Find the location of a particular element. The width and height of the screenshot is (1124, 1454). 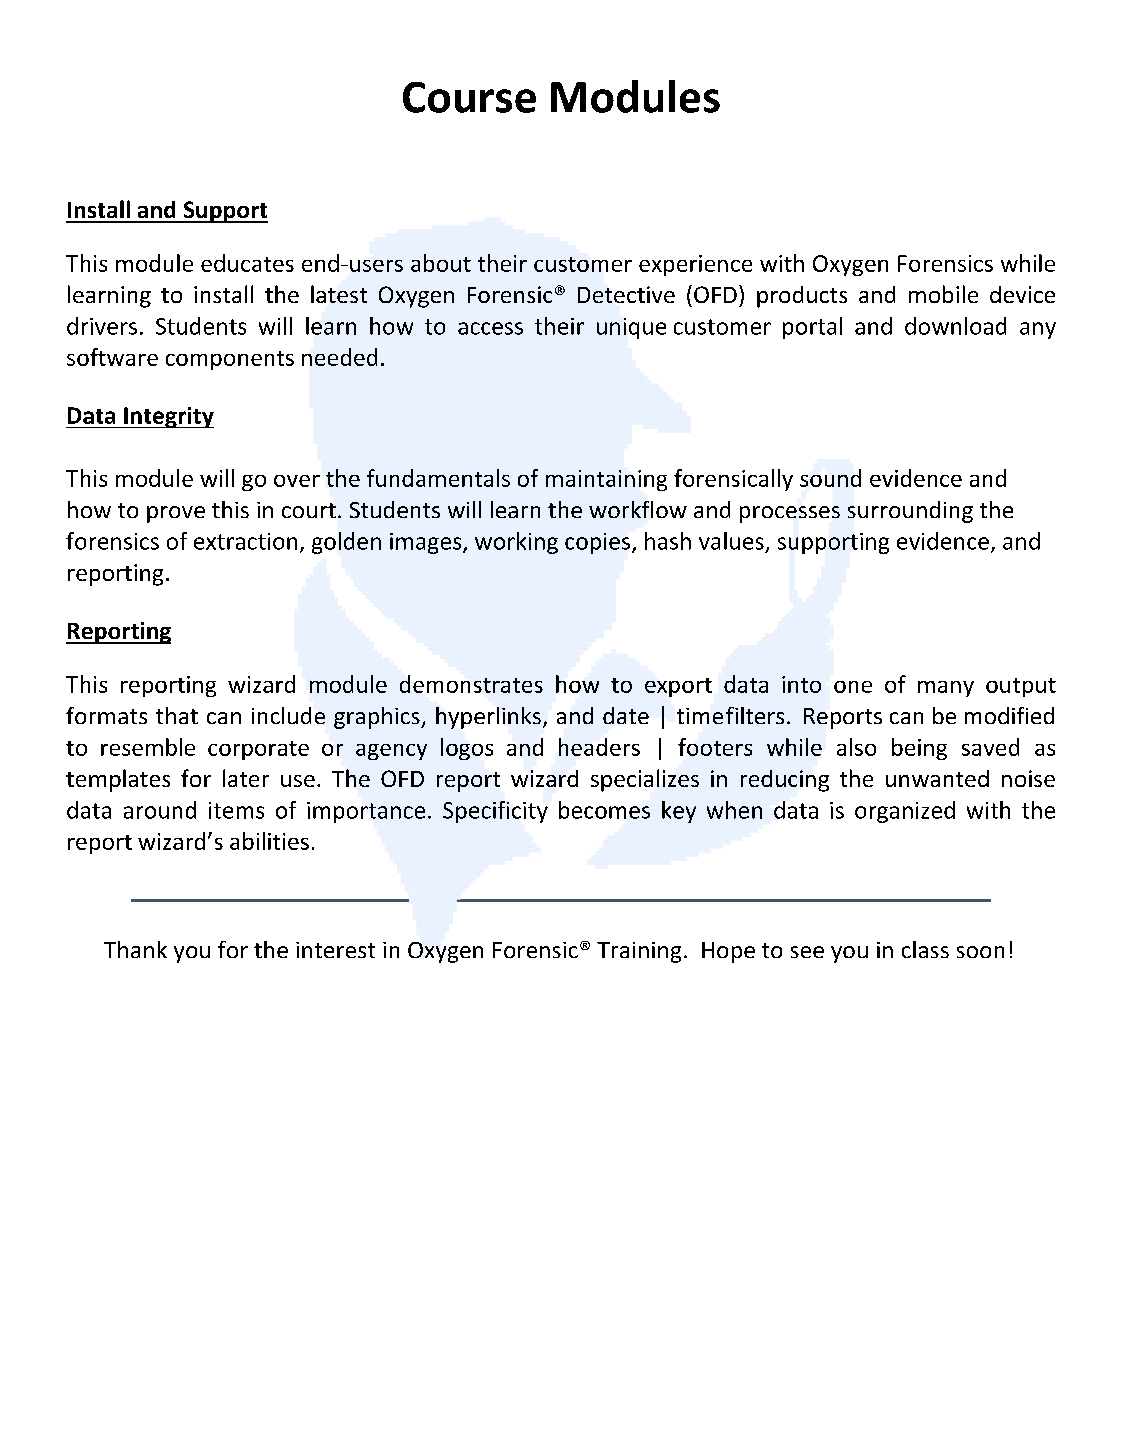

about is located at coordinates (441, 263).
